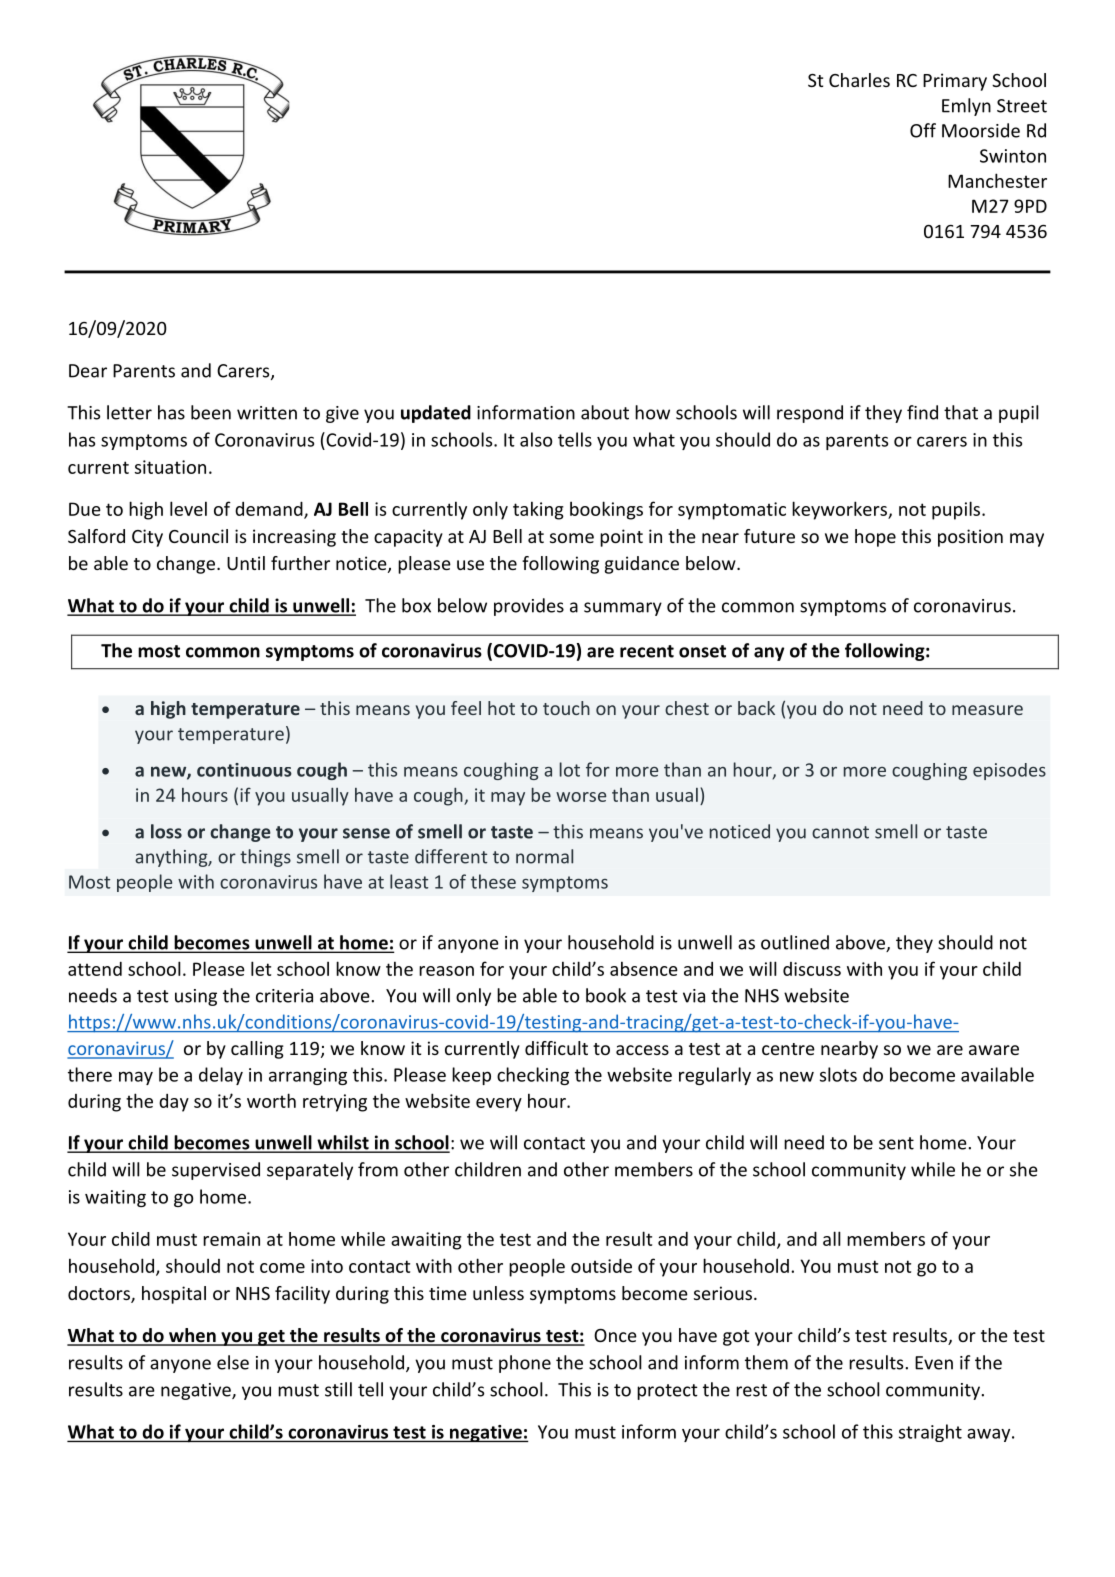  I want to click on Charles, so click(859, 80).
